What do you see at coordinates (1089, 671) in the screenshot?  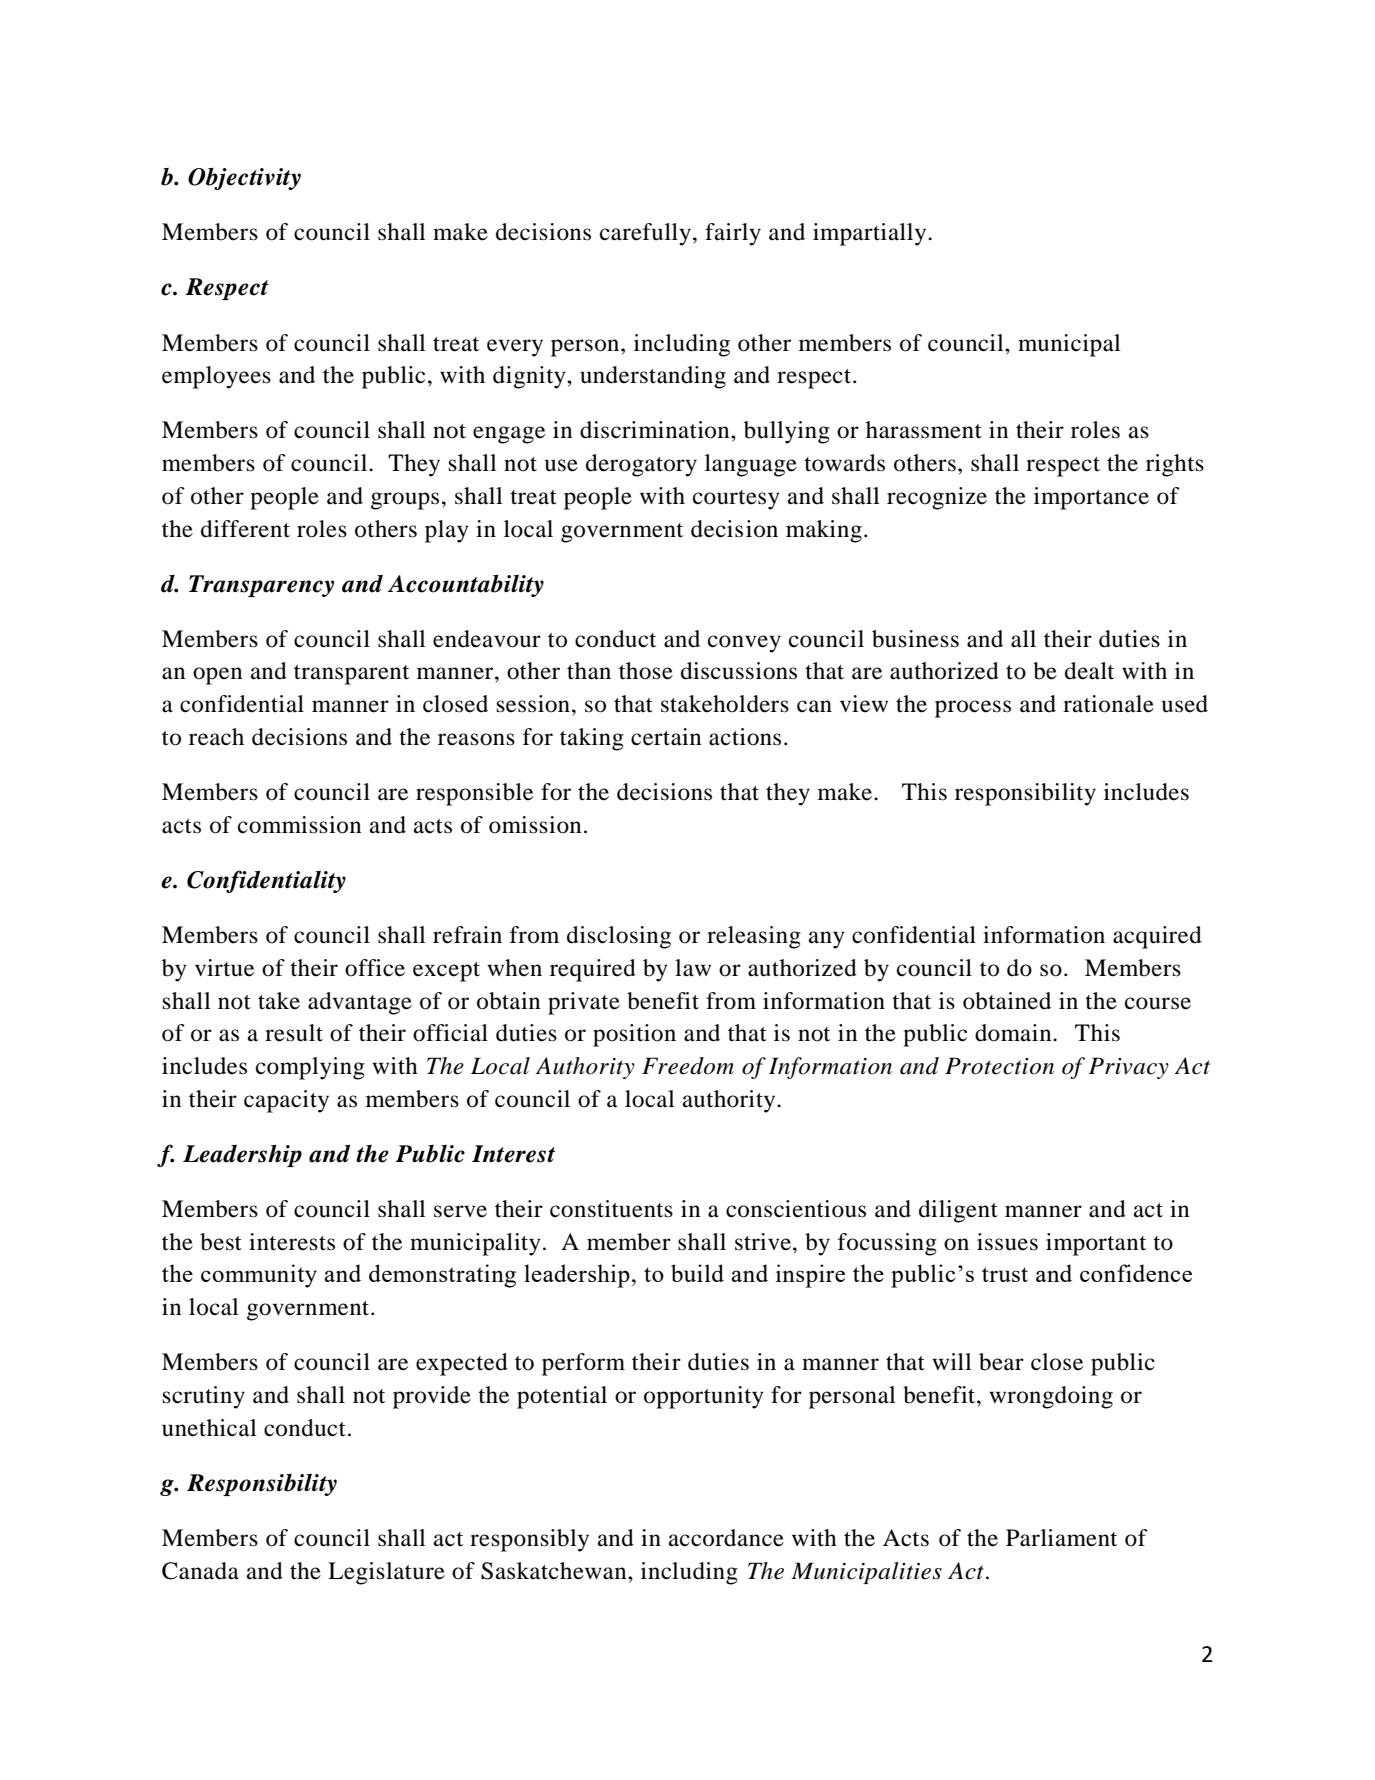 I see `dealt` at bounding box center [1089, 671].
